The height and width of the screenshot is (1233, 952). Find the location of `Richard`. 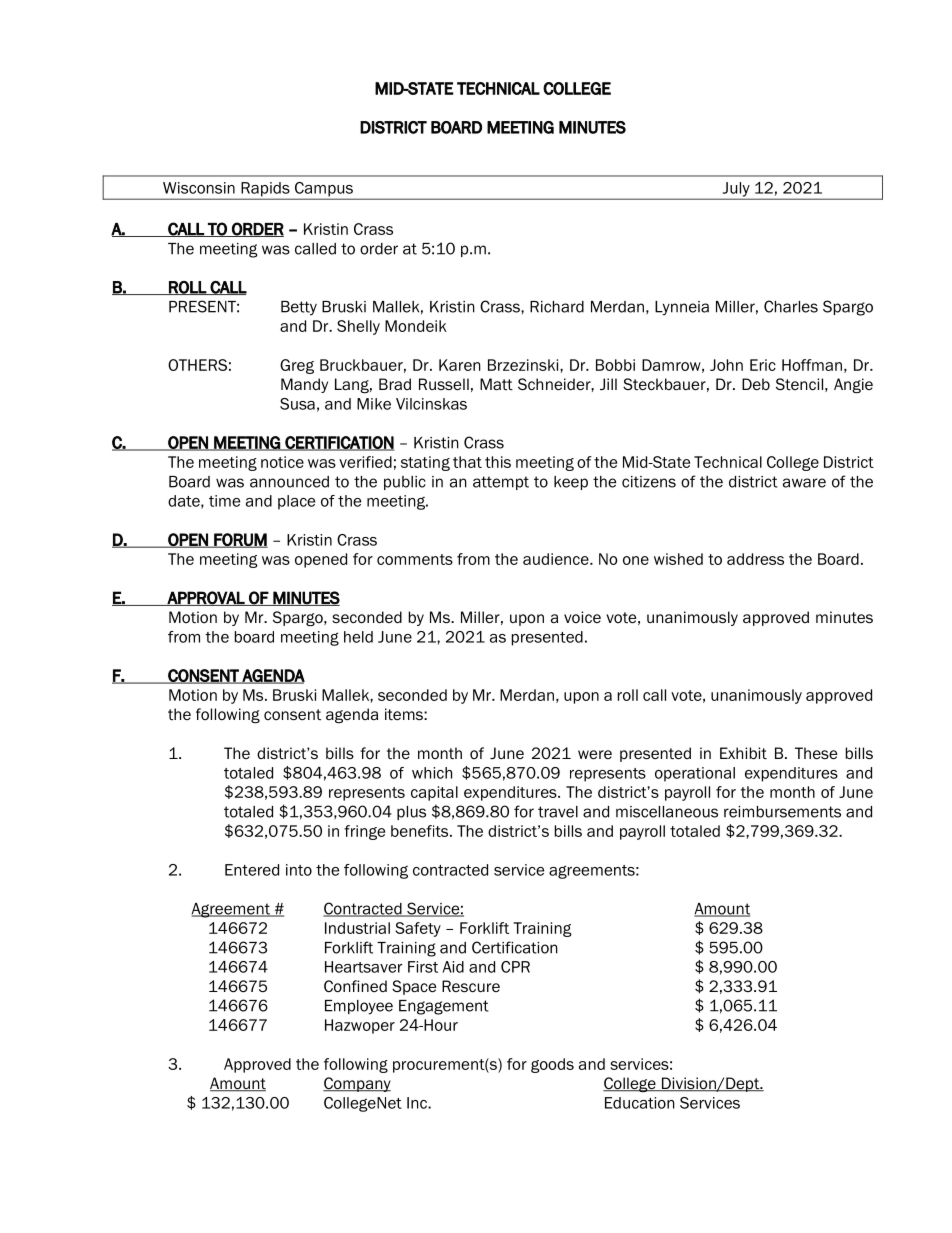

Richard is located at coordinates (557, 307).
